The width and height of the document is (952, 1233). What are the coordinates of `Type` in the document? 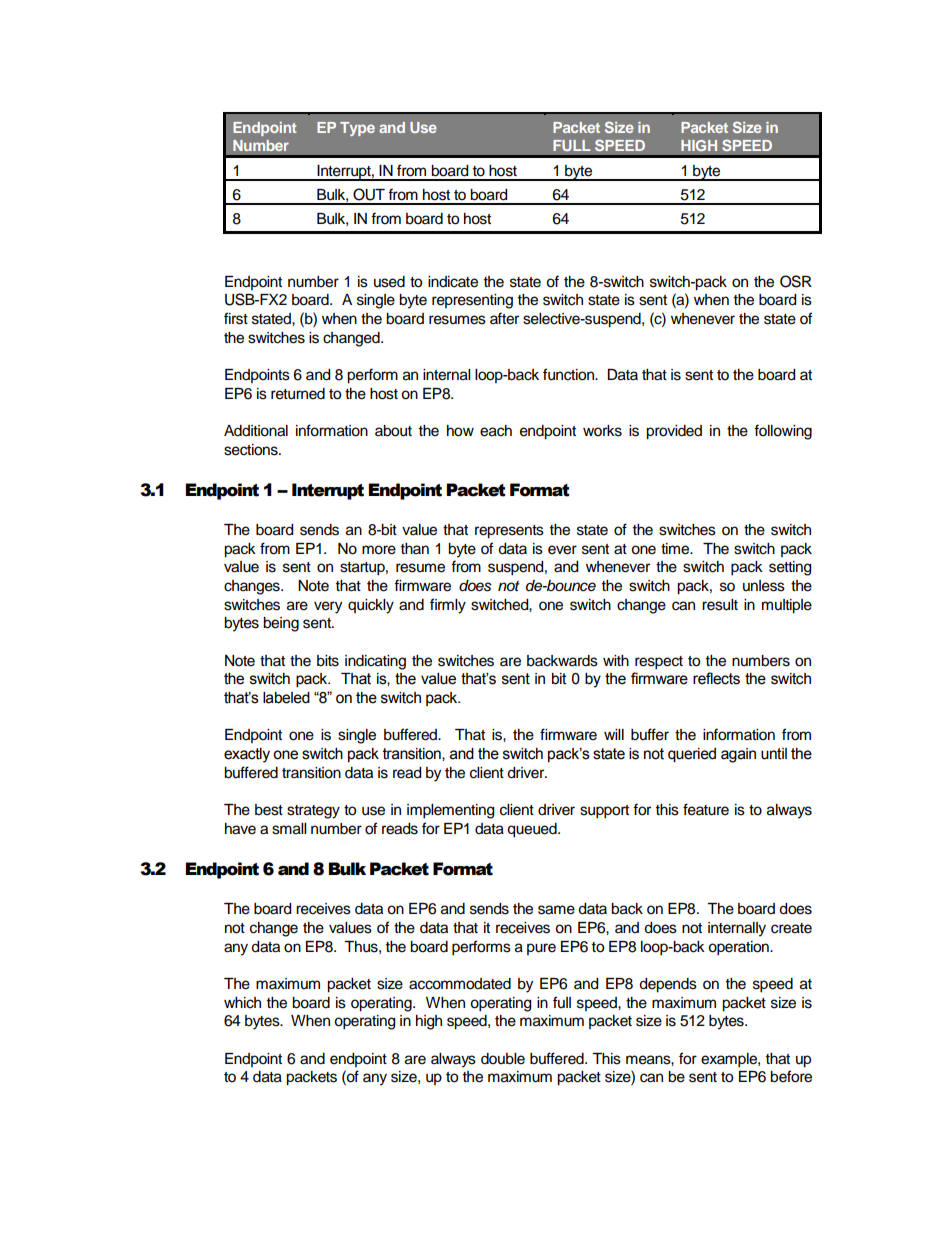 It's located at (357, 129).
